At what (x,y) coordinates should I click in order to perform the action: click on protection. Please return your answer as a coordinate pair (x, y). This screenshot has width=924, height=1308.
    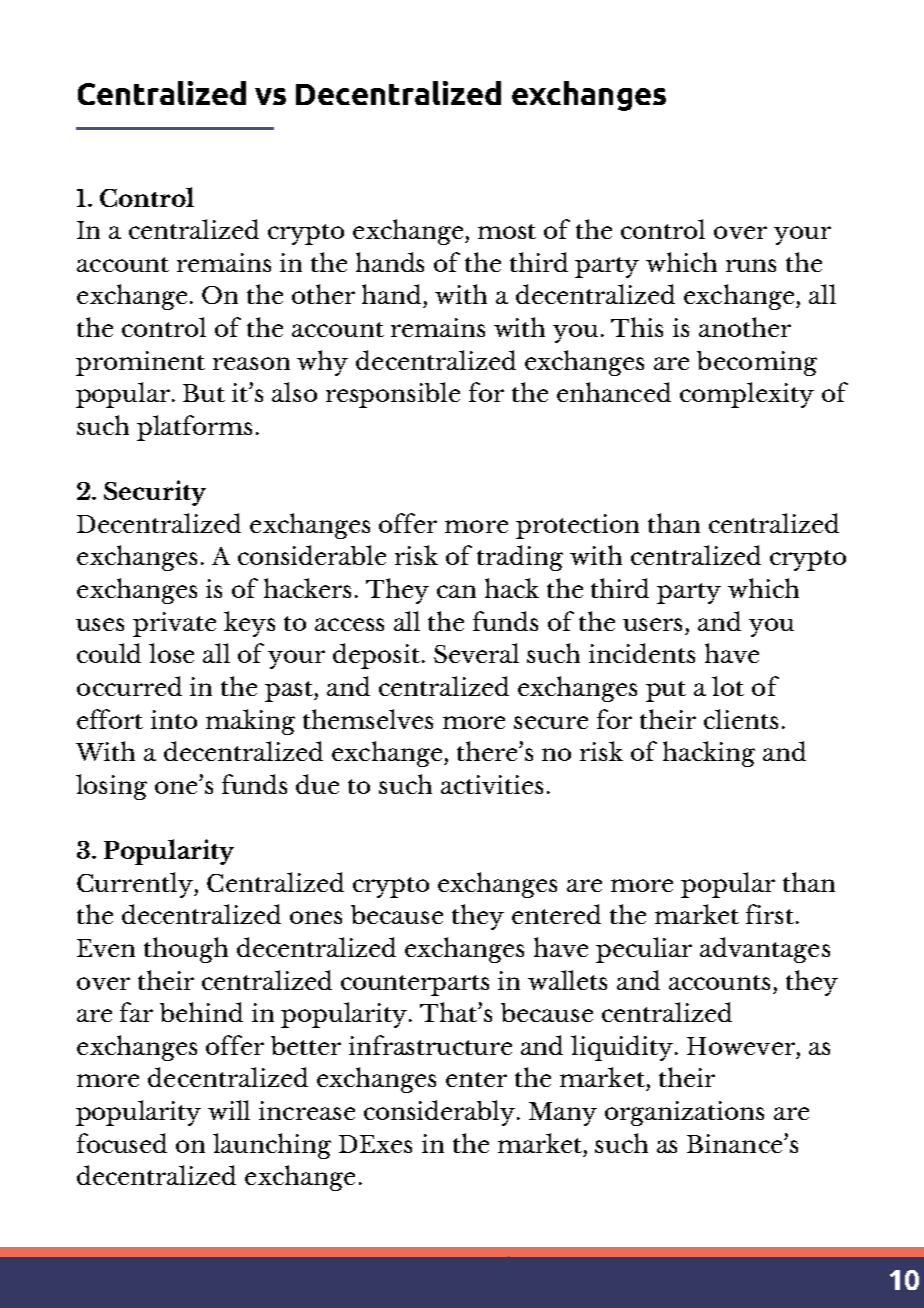
    Looking at the image, I should click on (577, 526).
